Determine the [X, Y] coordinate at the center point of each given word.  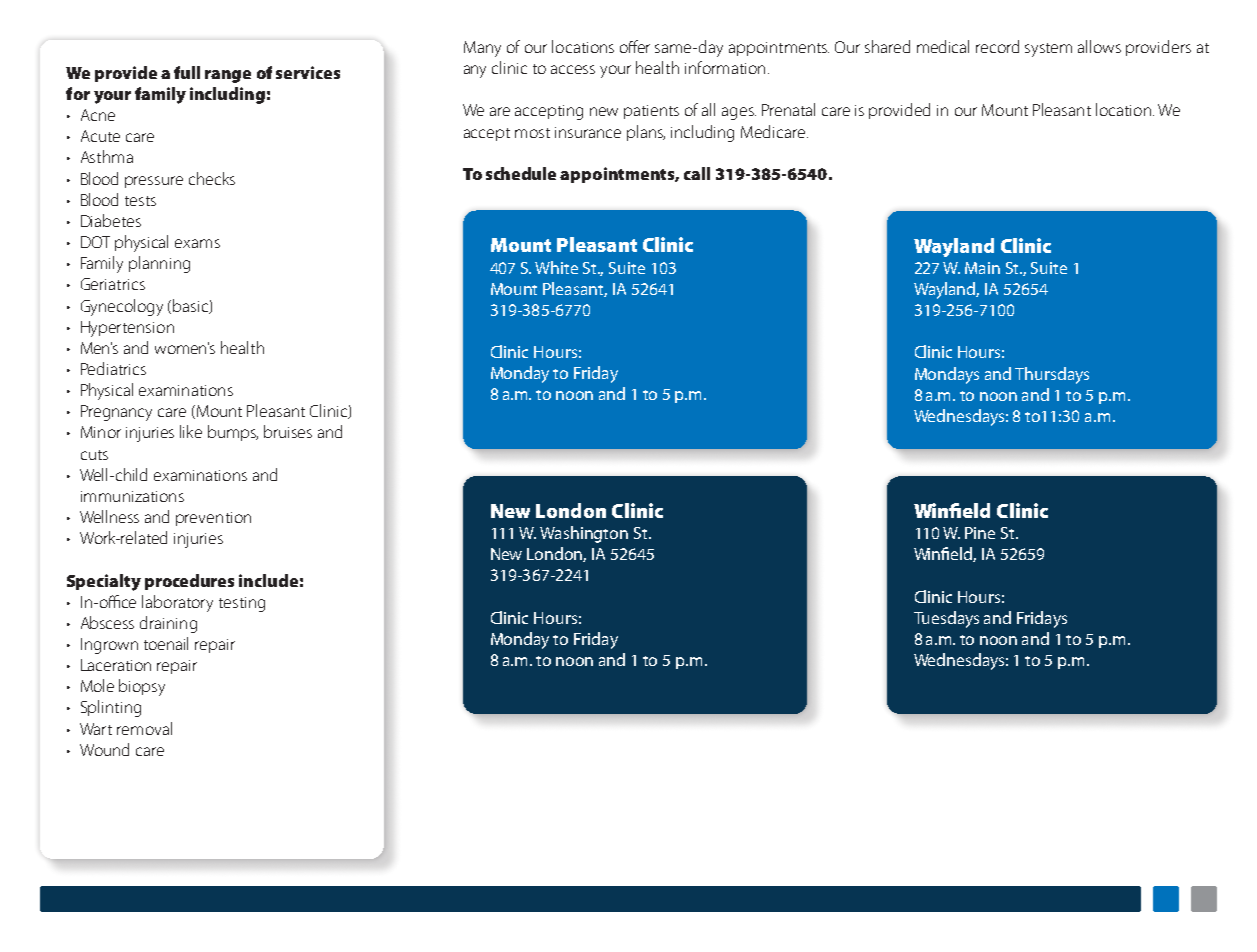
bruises [288, 431]
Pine [980, 533]
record [997, 46]
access [573, 69]
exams [197, 243]
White [556, 267]
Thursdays [1052, 375]
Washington [584, 534]
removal [144, 728]
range [228, 76]
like [191, 431]
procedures [189, 582]
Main [982, 268]
